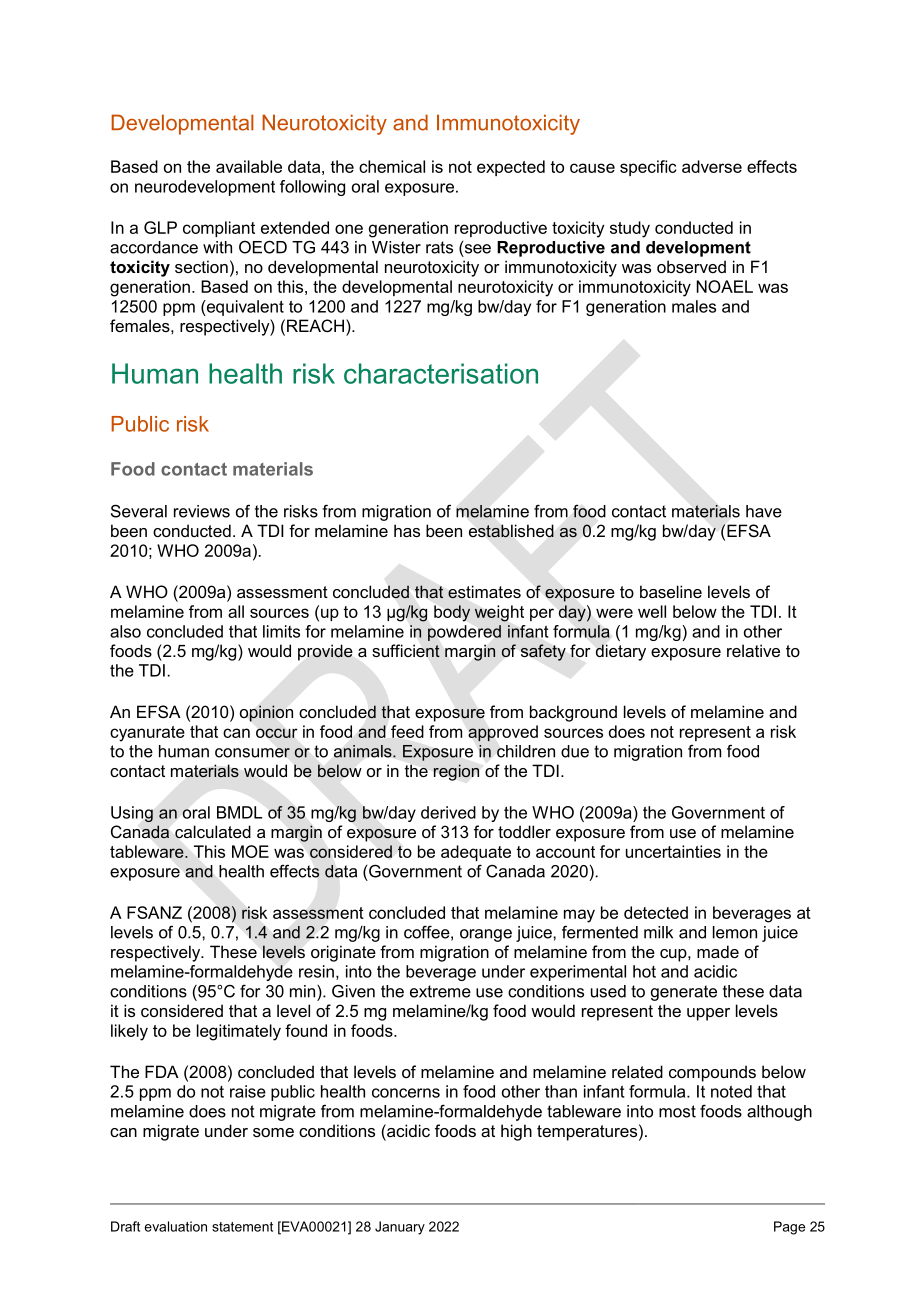 This screenshot has height=1308, width=924. Describe the element at coordinates (712, 166) in the screenshot. I see `adverse` at that location.
